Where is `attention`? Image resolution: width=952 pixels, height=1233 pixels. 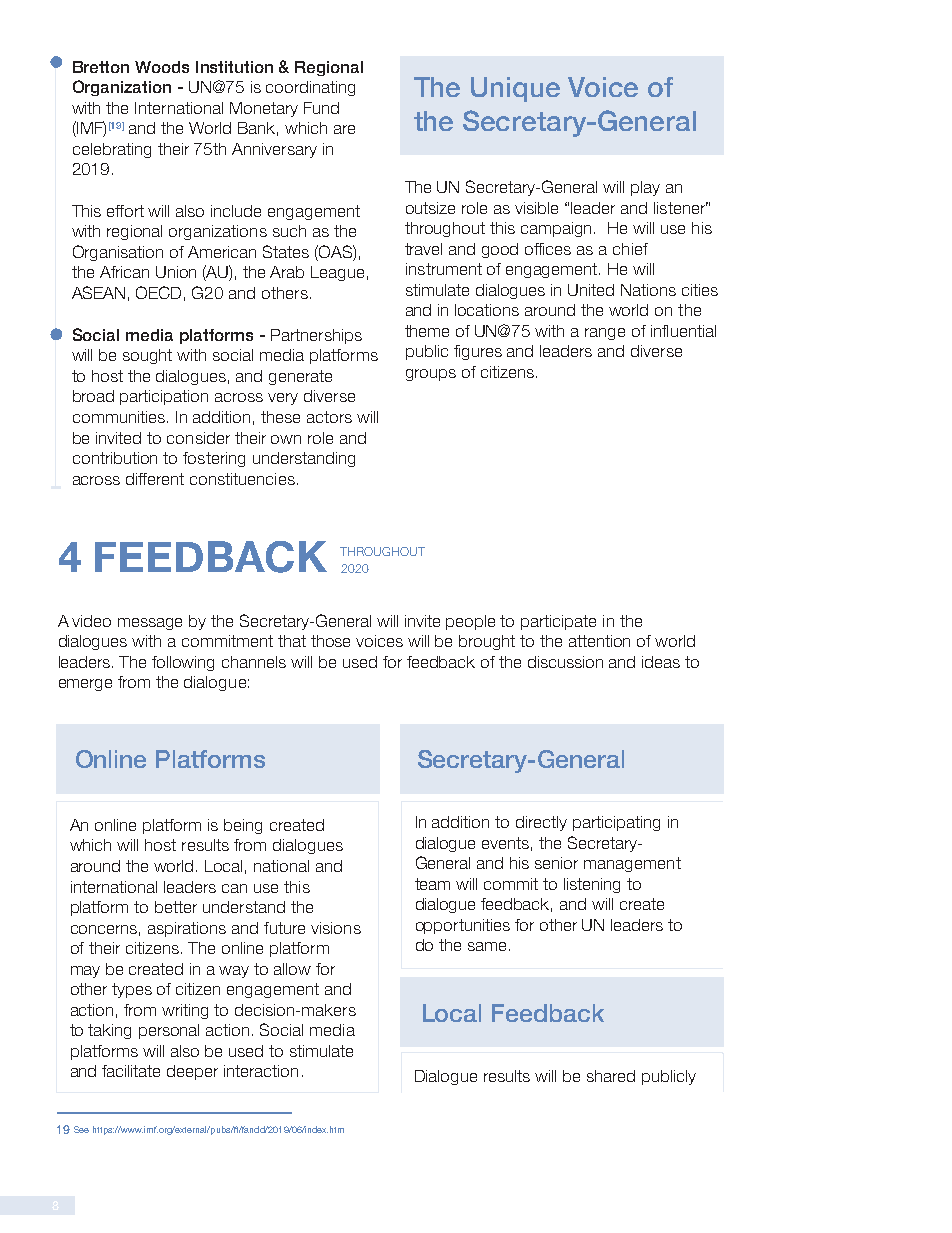 attention is located at coordinates (599, 641).
